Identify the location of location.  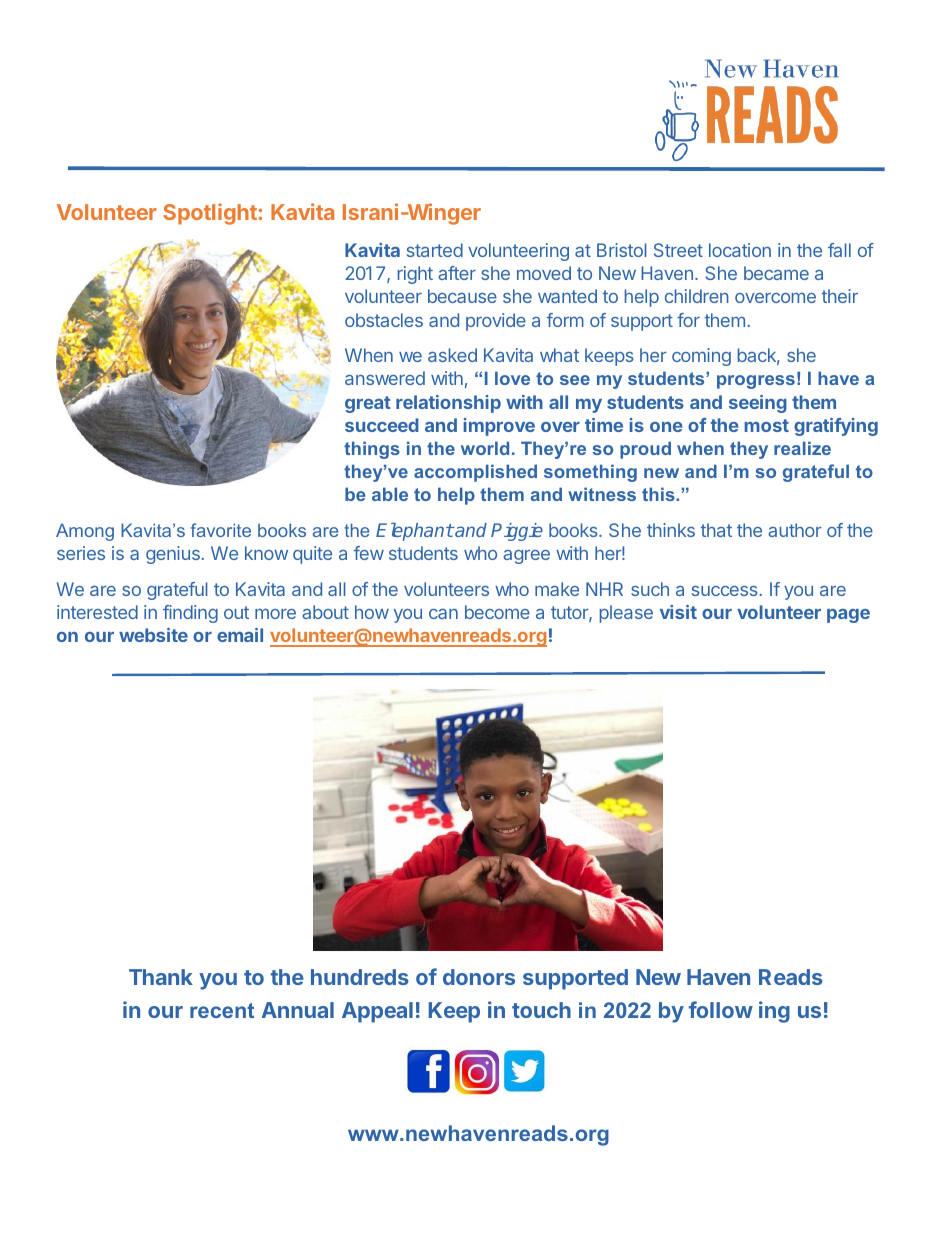
(740, 250).
